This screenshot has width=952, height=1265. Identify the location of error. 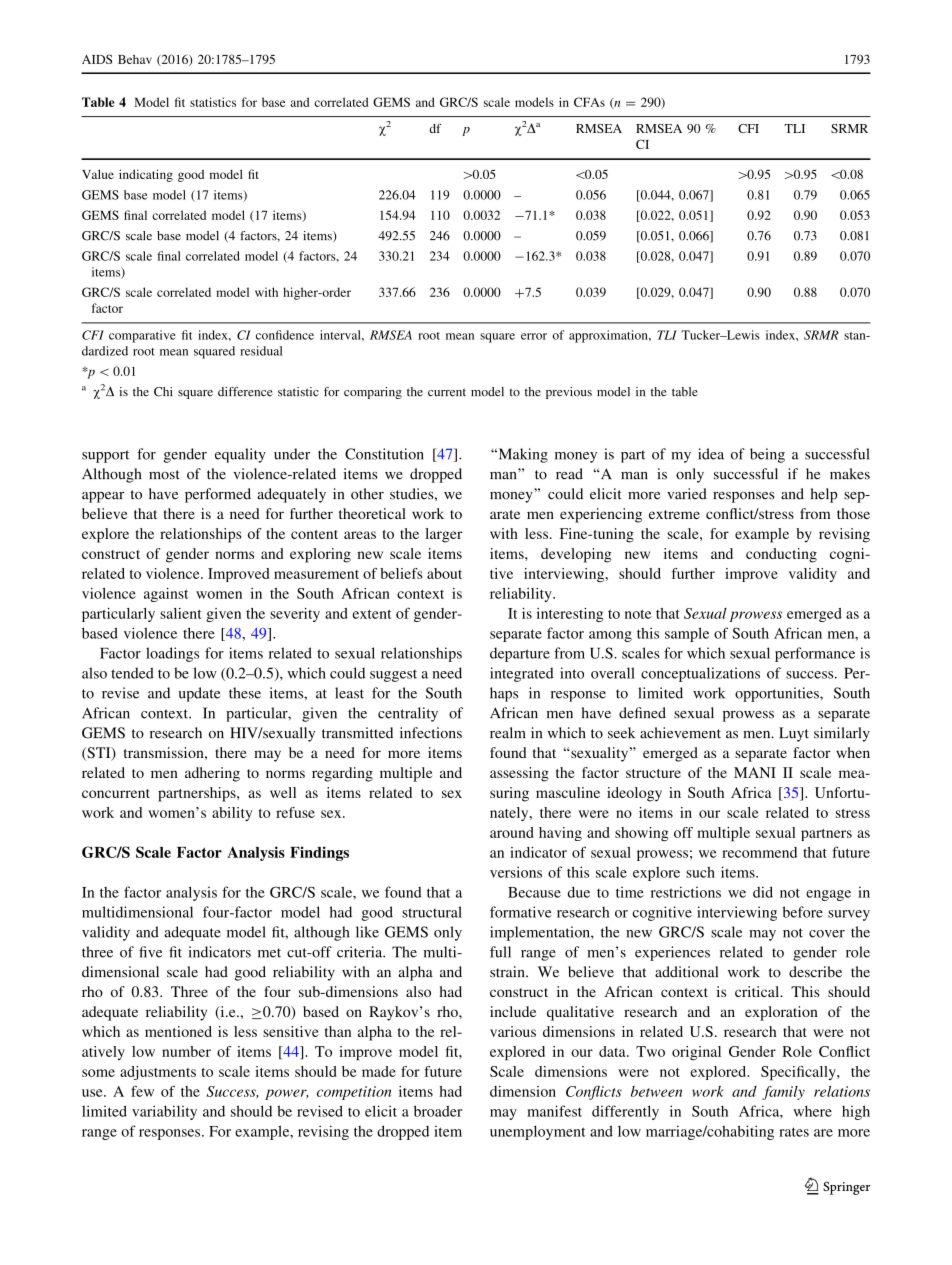
(534, 336).
